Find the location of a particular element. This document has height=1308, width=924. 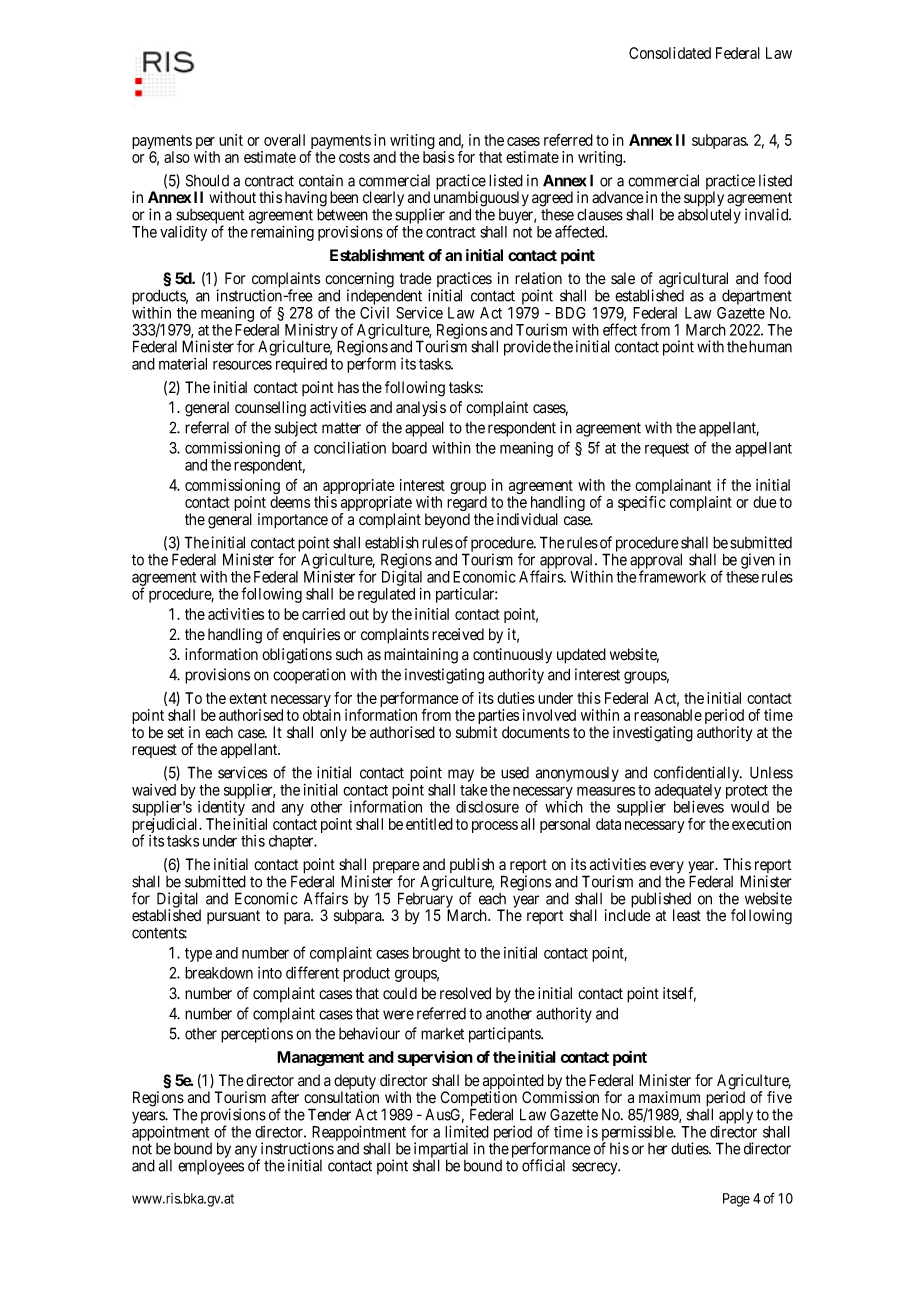

impartial is located at coordinates (441, 1151).
